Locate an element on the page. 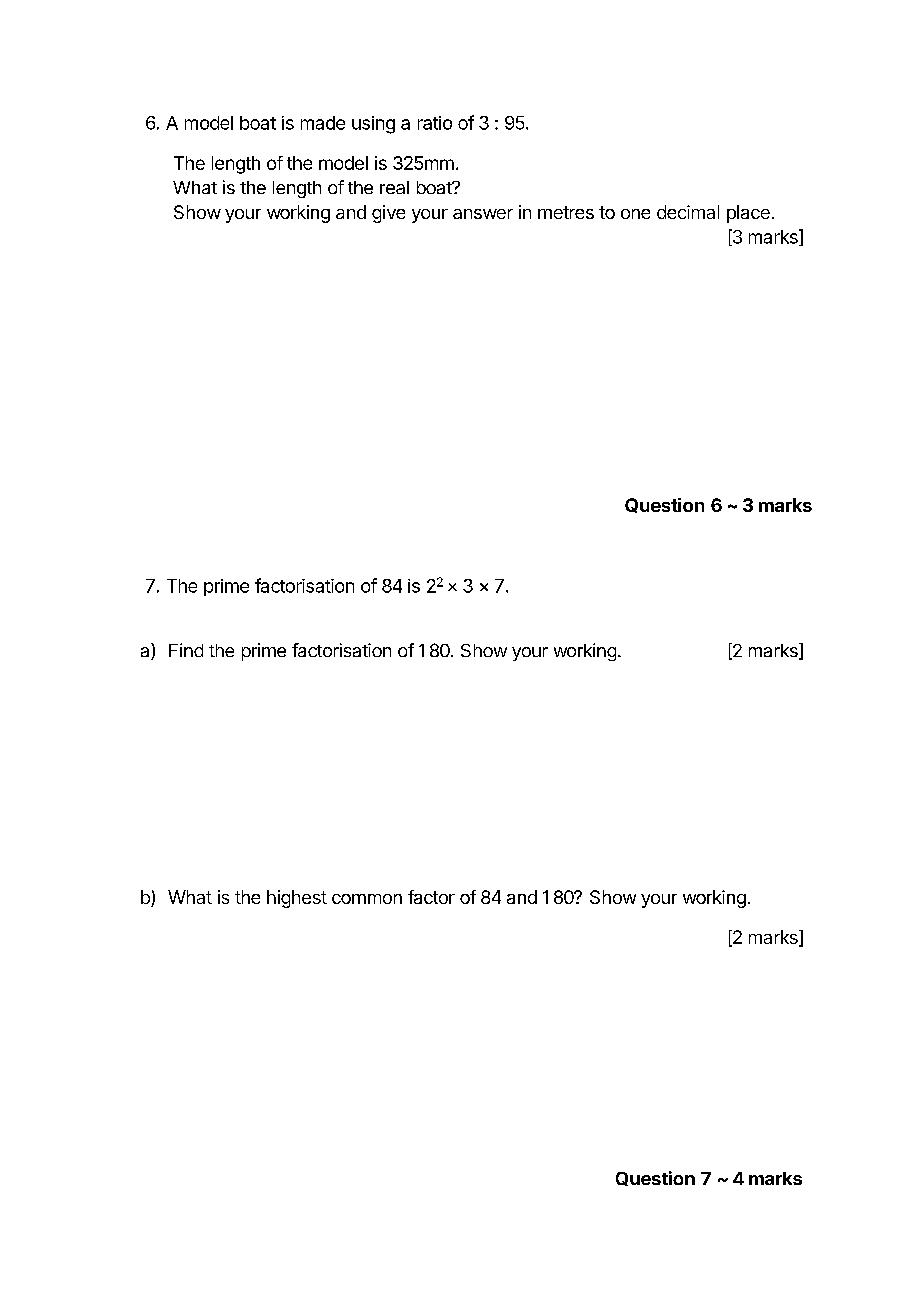  answer is located at coordinates (483, 214).
